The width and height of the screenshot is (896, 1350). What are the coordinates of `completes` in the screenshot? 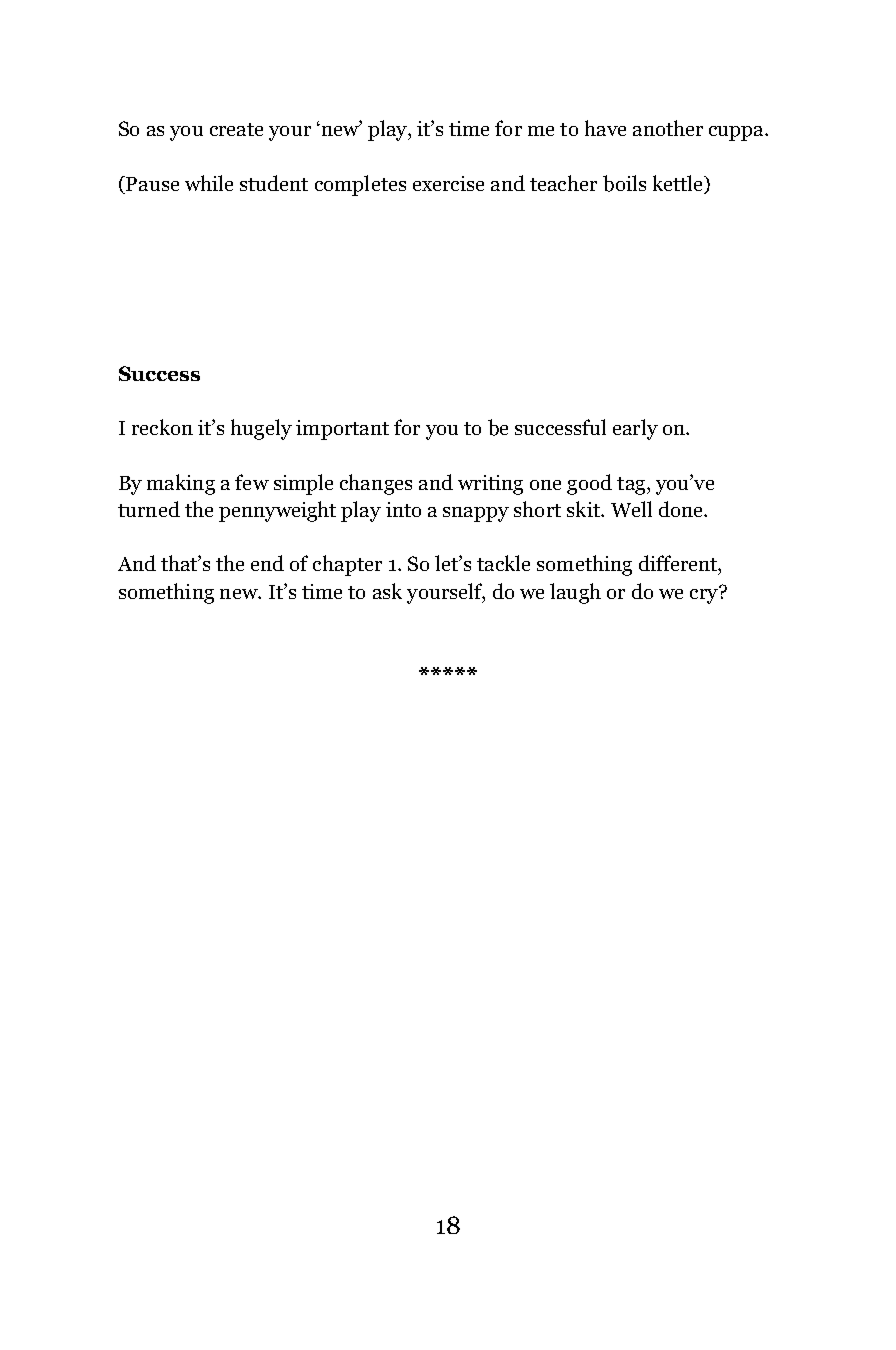 It's located at (360, 185).
